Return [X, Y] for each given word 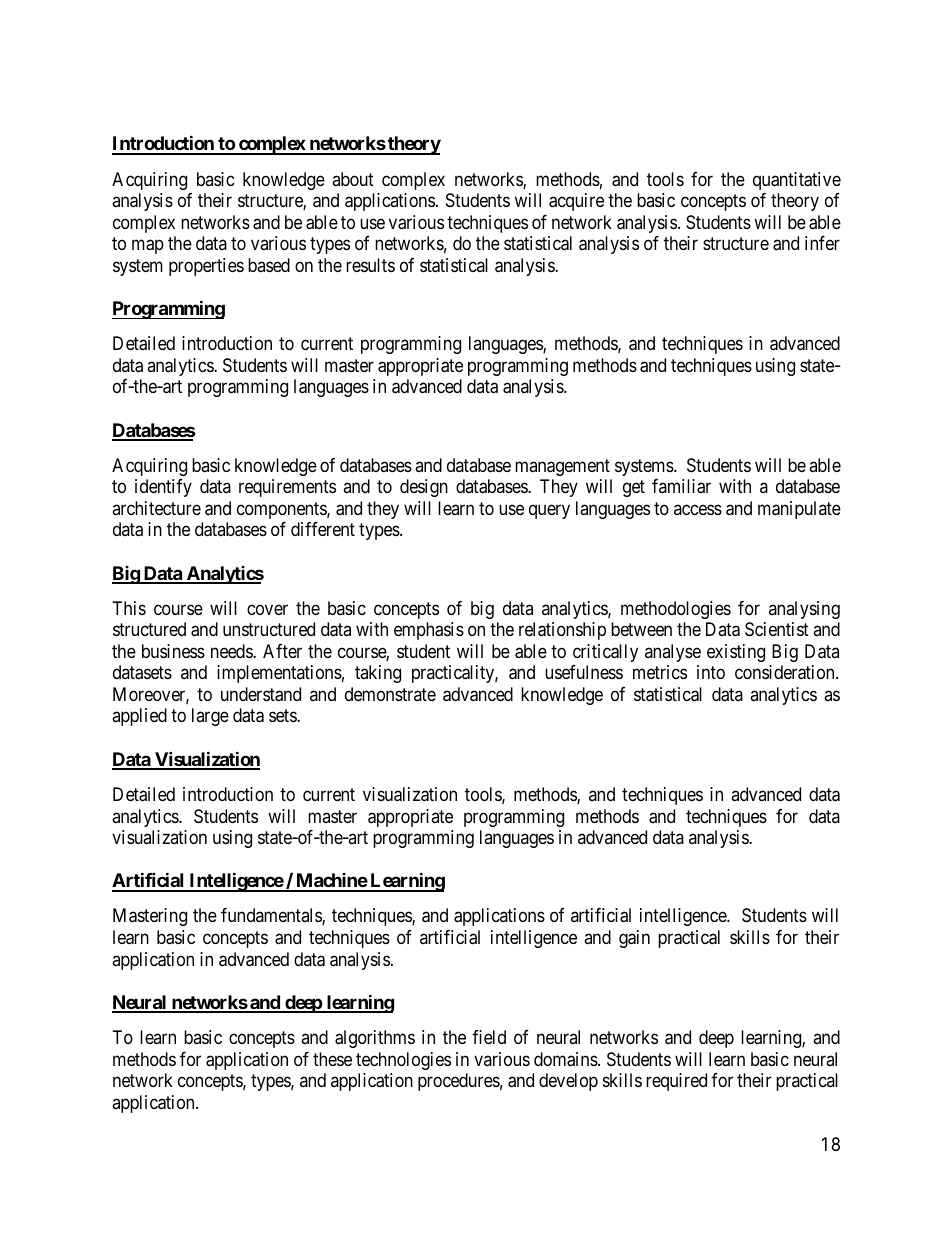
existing [736, 653]
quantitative [797, 181]
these [332, 1059]
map [148, 247]
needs [232, 651]
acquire [576, 202]
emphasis [429, 631]
